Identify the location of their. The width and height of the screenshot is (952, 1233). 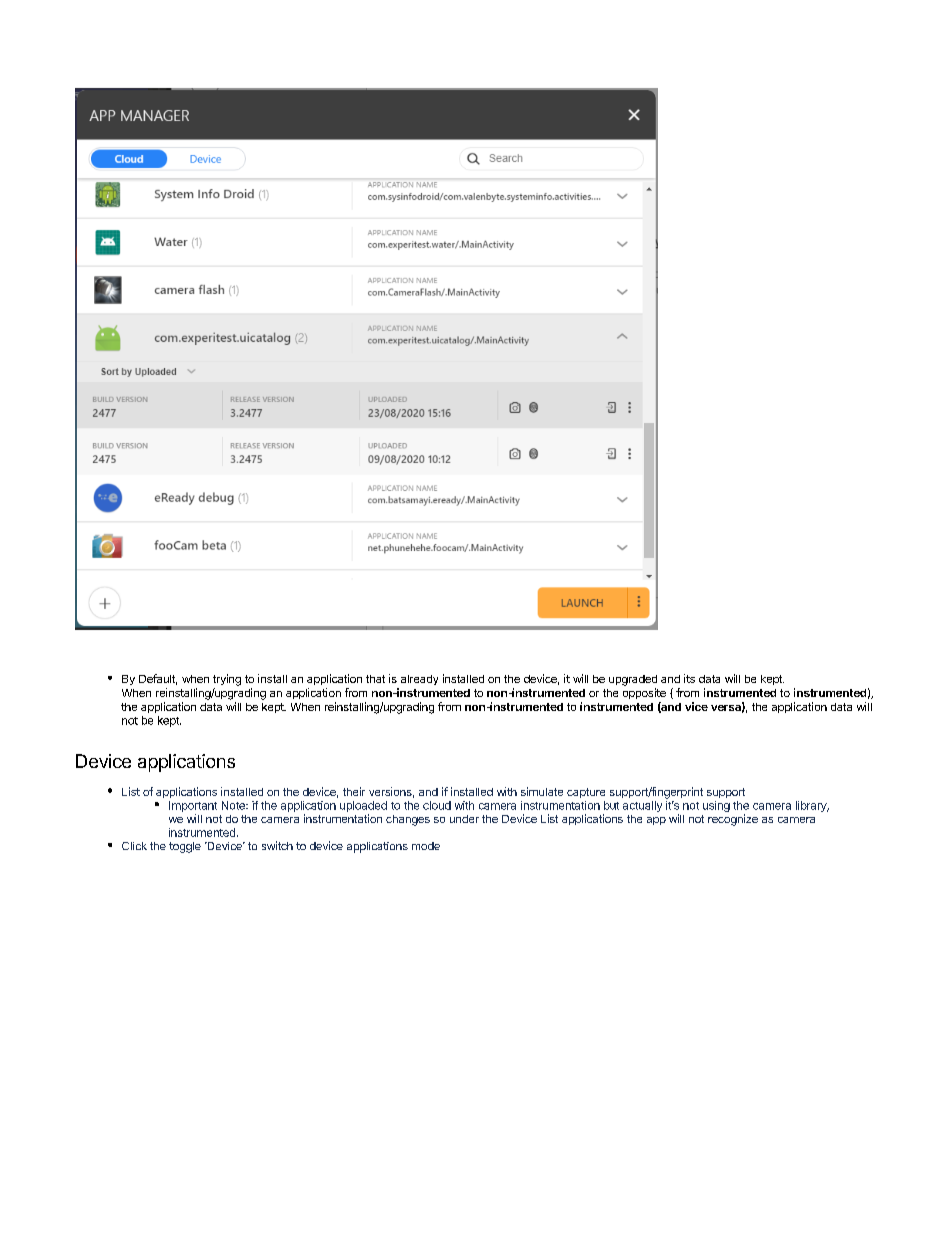
(354, 791).
